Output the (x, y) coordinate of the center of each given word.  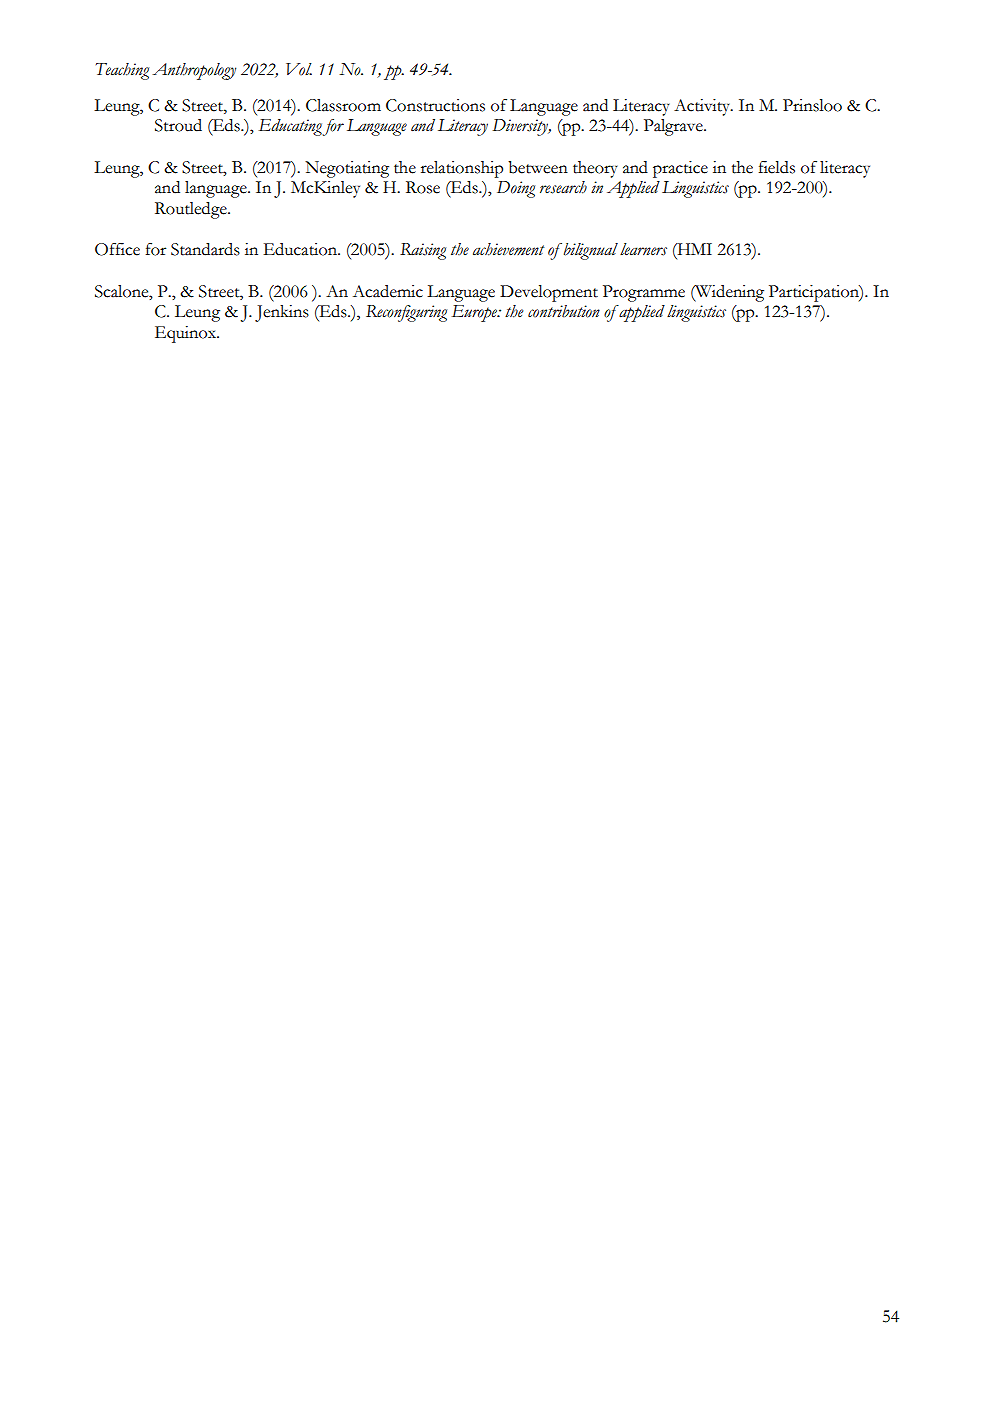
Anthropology (194, 71)
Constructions (435, 105)
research (563, 187)
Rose (423, 187)
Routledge (192, 210)
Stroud (178, 125)
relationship (462, 169)
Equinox (186, 334)
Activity (703, 107)
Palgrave (674, 127)
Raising (423, 251)
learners (643, 249)
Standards (205, 249)
